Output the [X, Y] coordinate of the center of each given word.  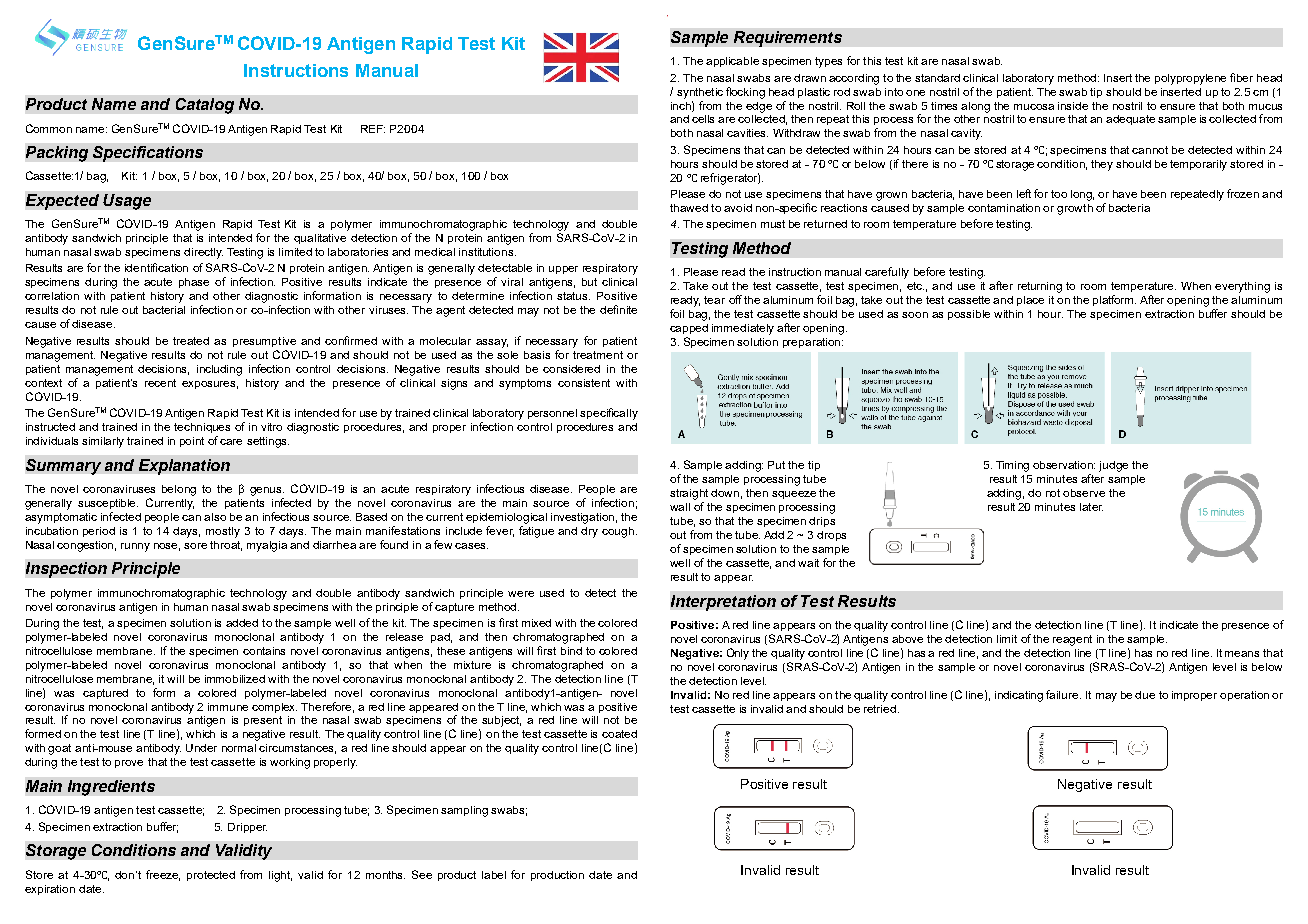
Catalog [205, 106]
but [589, 282]
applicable [732, 62]
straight [689, 494]
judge [1113, 466]
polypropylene [1190, 79]
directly [203, 253]
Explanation [184, 467]
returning [1040, 287]
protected [211, 876]
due [1145, 695]
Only [738, 654]
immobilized [235, 679]
